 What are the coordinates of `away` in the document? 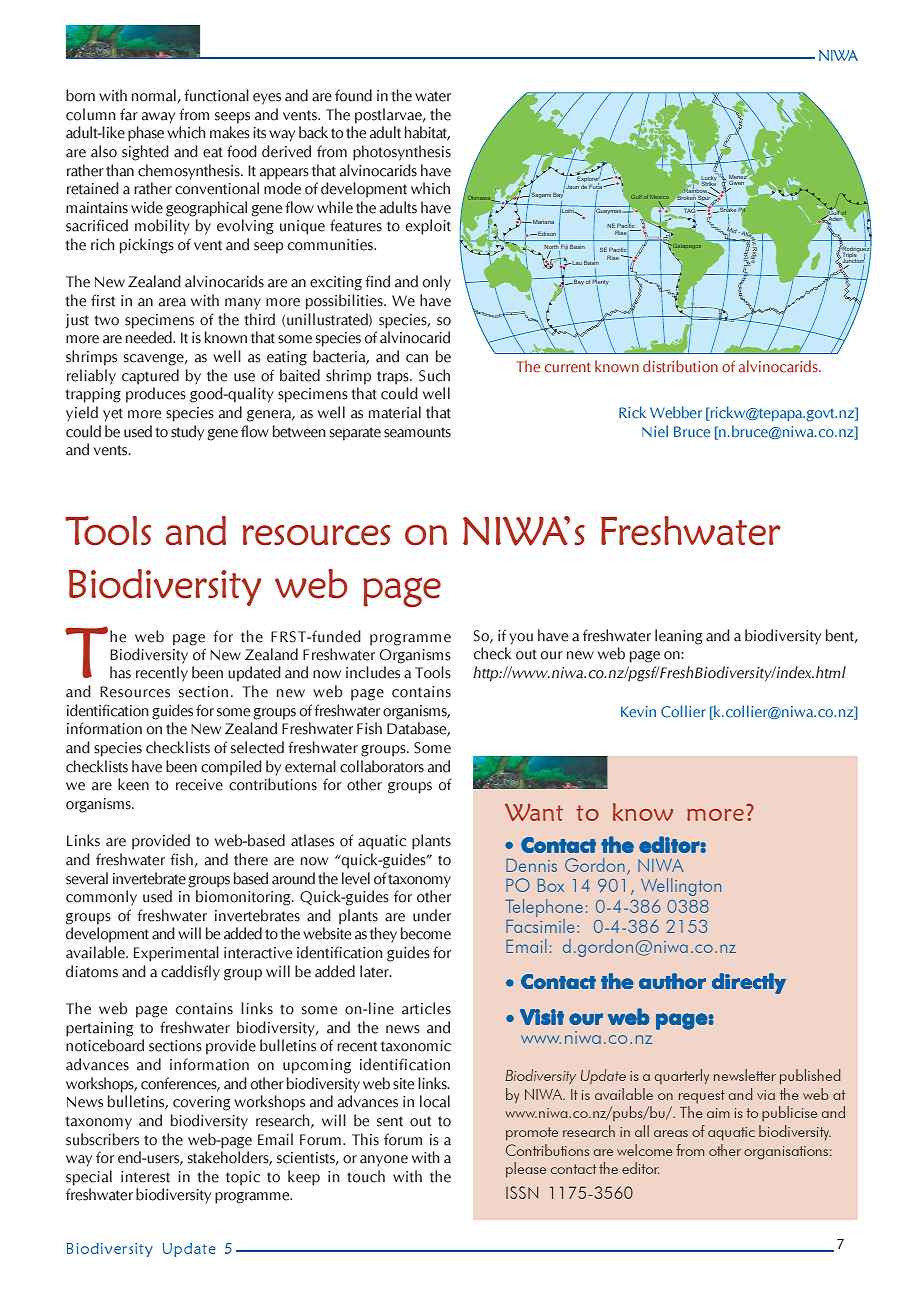 It's located at (158, 118).
